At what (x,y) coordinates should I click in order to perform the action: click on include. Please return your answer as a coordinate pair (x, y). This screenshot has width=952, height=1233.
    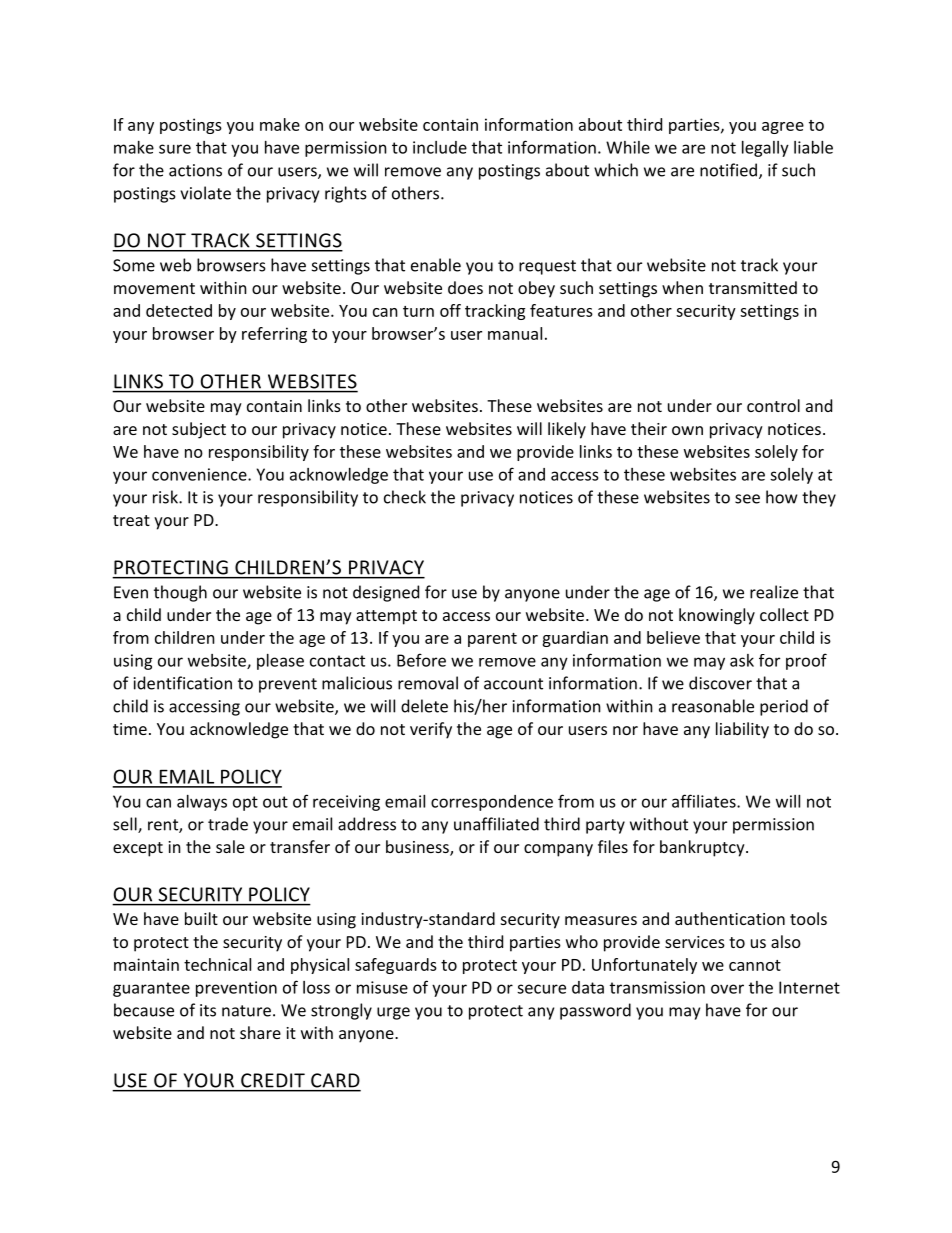
    Looking at the image, I should click on (440, 147).
